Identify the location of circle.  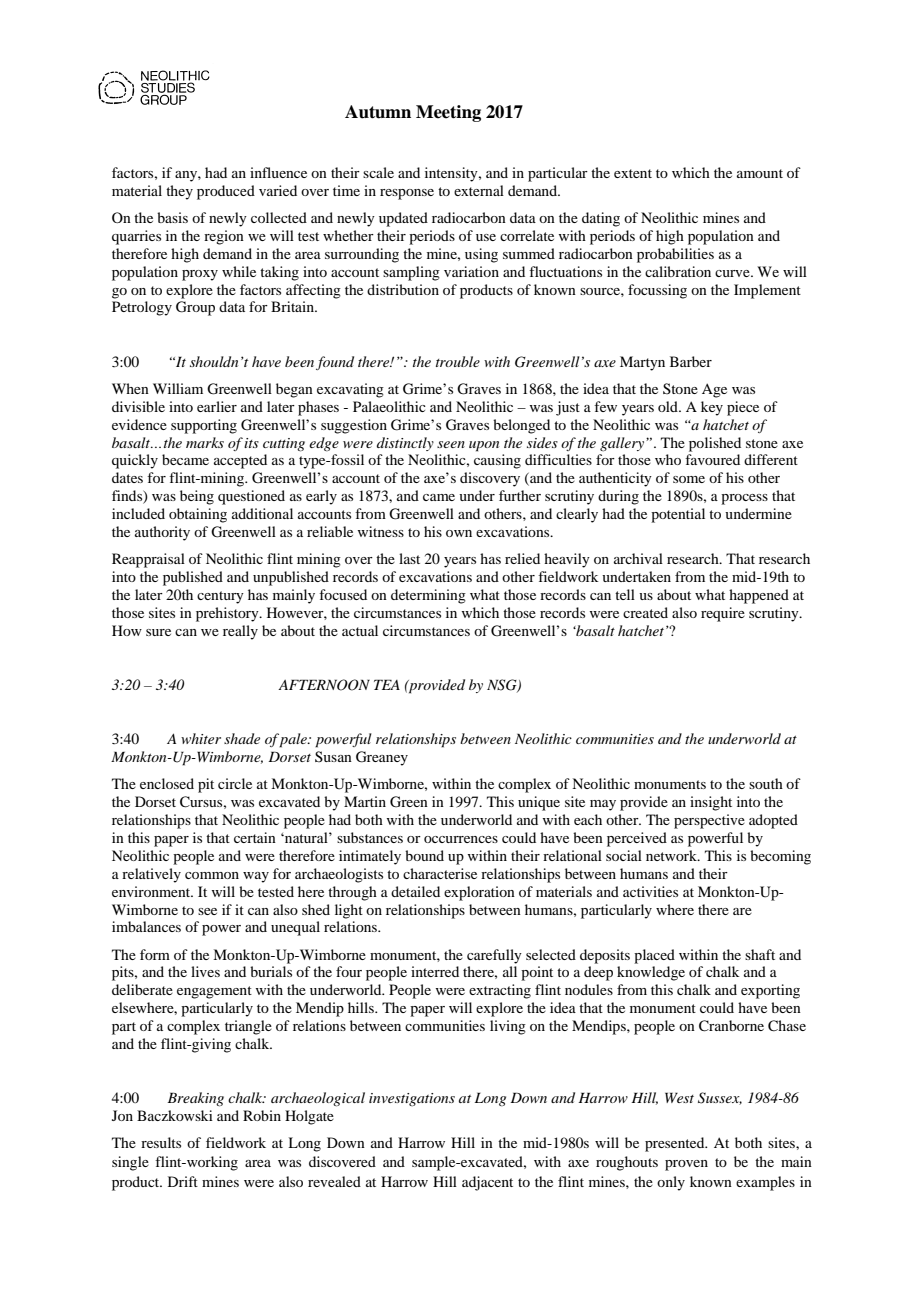
(235, 783).
